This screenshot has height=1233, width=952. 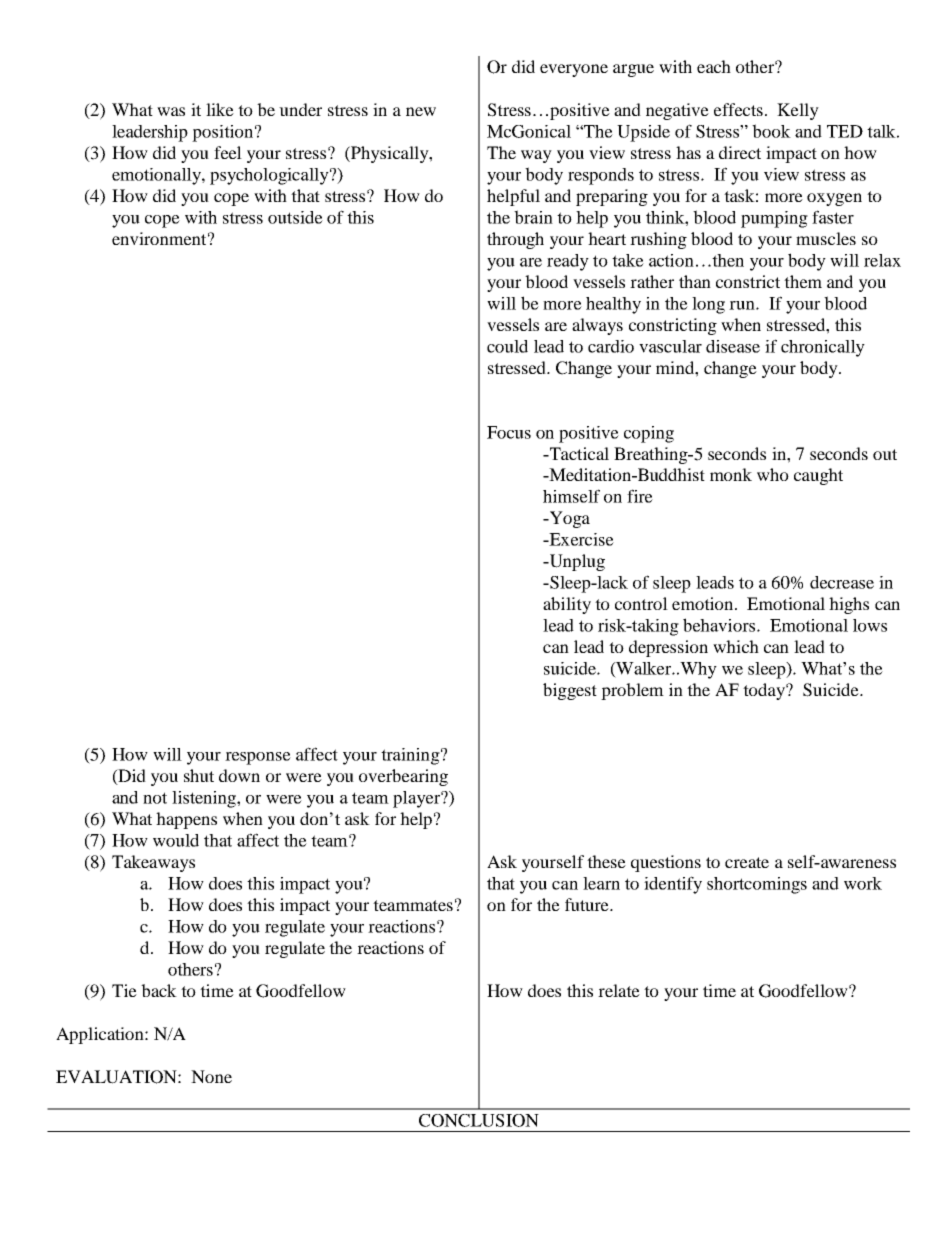 What do you see at coordinates (578, 453) in the screenshot?
I see `Tactical` at bounding box center [578, 453].
